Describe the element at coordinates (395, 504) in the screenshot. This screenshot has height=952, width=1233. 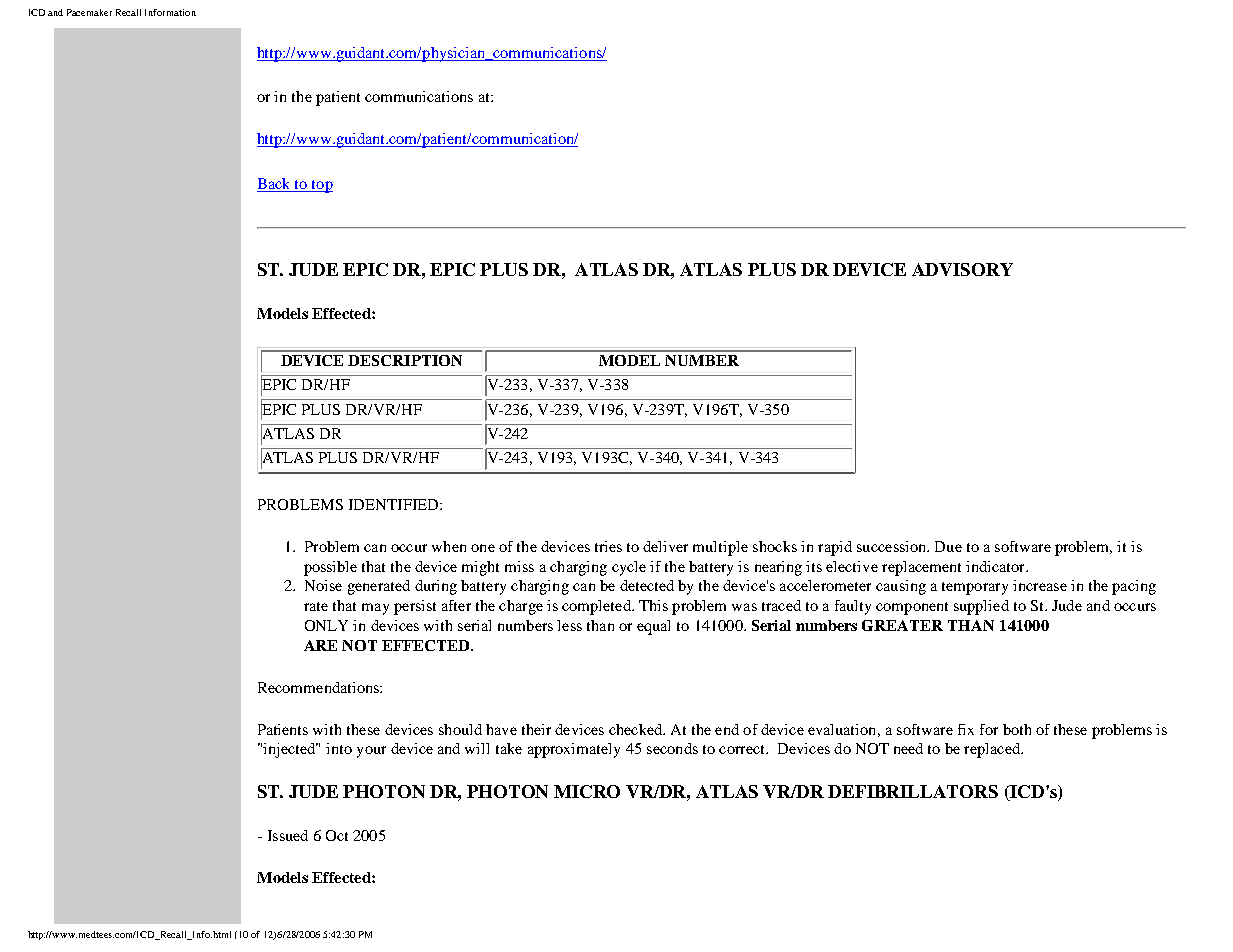
I see `IDENTIFIED` at that location.
